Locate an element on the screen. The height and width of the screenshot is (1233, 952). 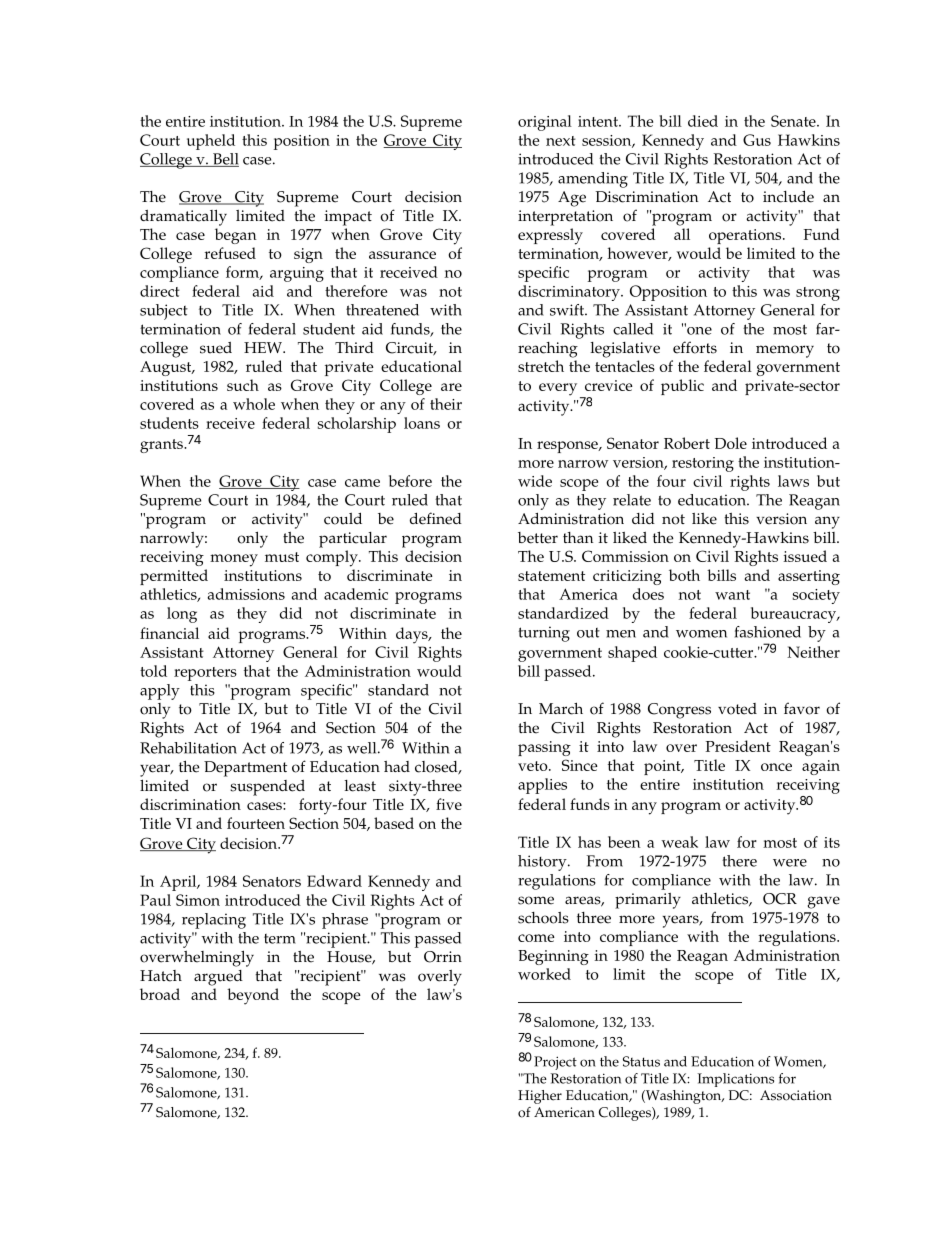
Dole is located at coordinates (731, 443).
